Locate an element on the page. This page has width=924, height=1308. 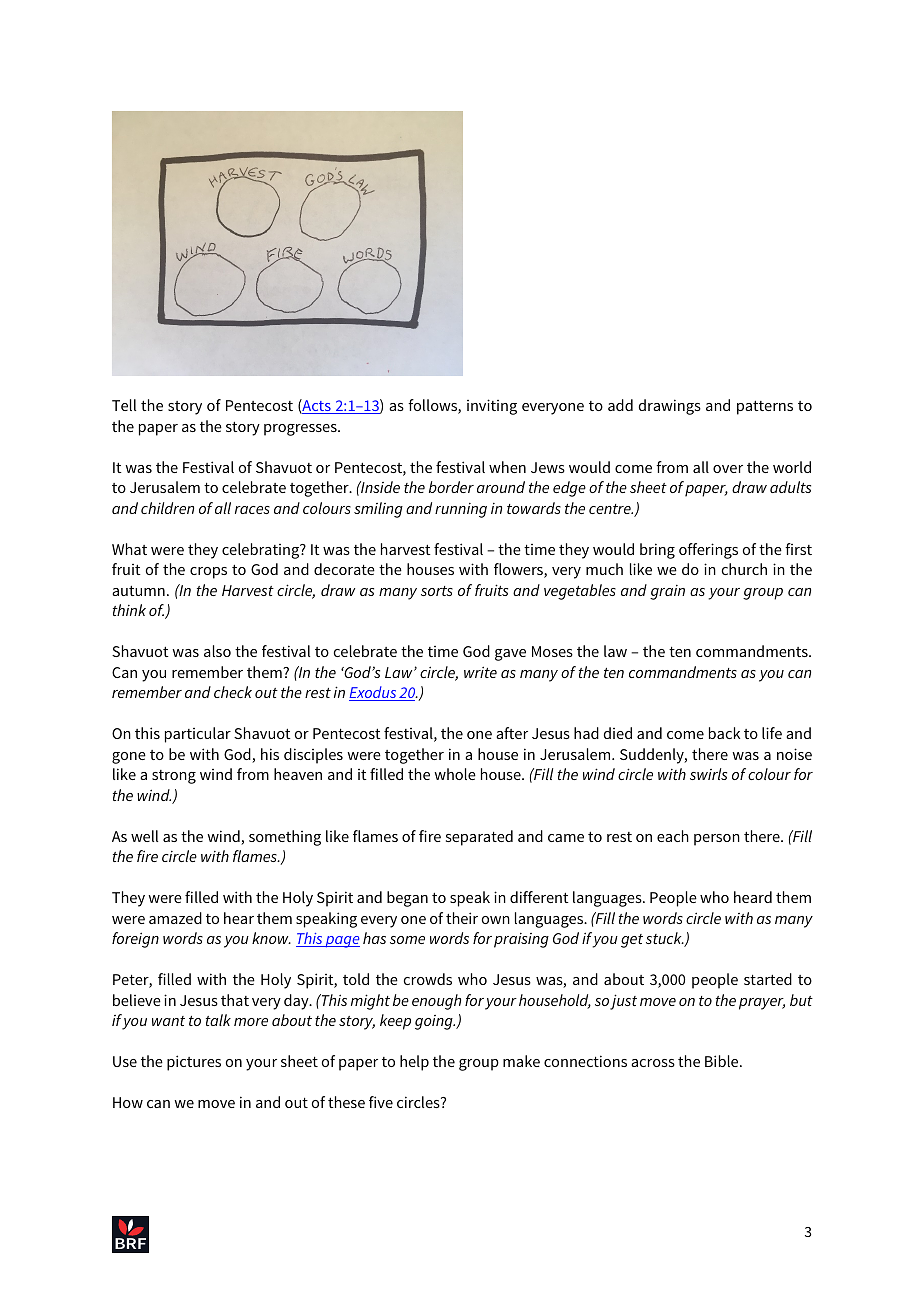
their is located at coordinates (462, 918).
